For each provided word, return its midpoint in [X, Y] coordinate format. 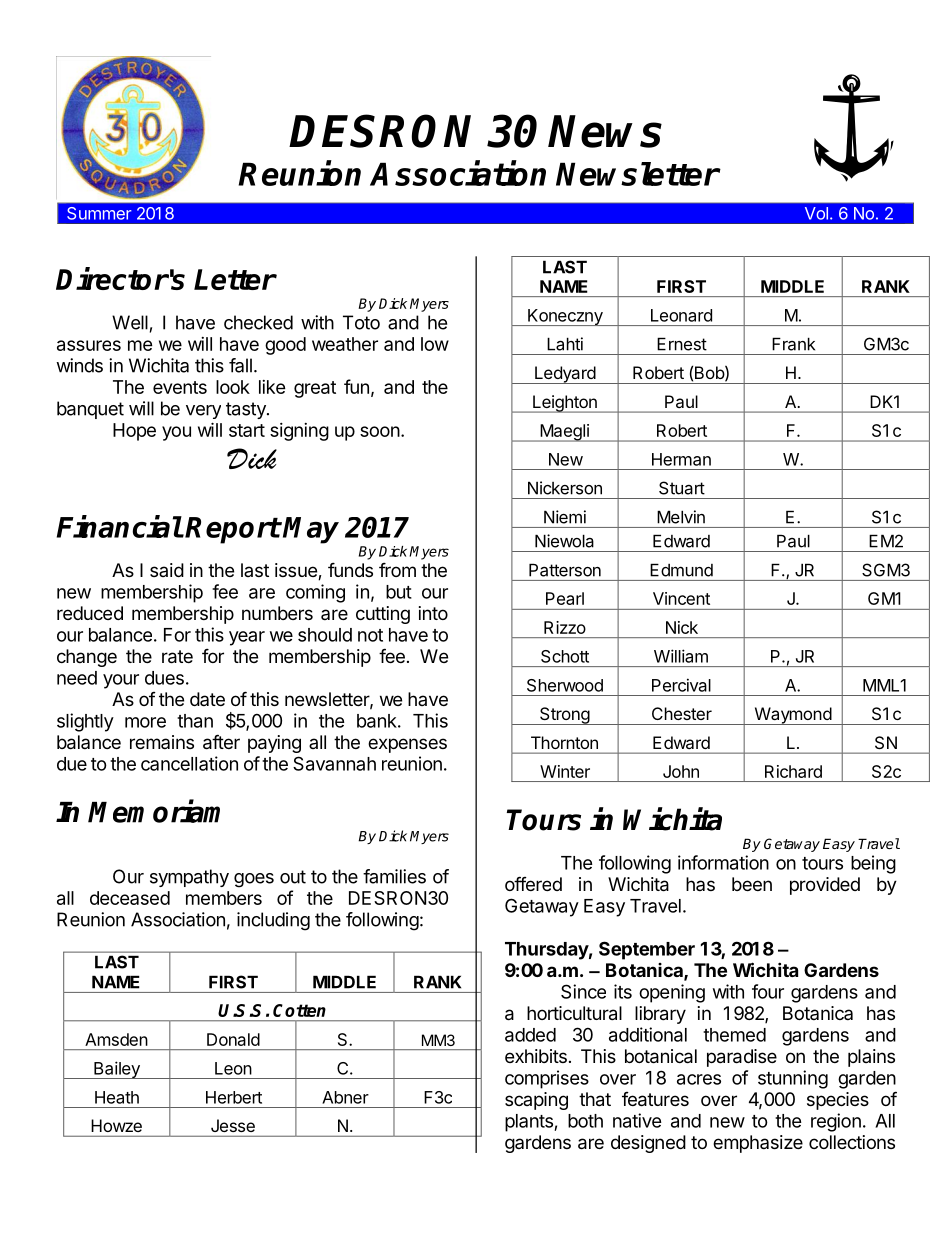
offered [533, 883]
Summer [99, 213]
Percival [681, 685]
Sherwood [565, 685]
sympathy [189, 878]
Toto [361, 322]
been [752, 884]
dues [164, 678]
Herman [681, 459]
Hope [134, 432]
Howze [117, 1125]
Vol [816, 213]
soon [380, 431]
